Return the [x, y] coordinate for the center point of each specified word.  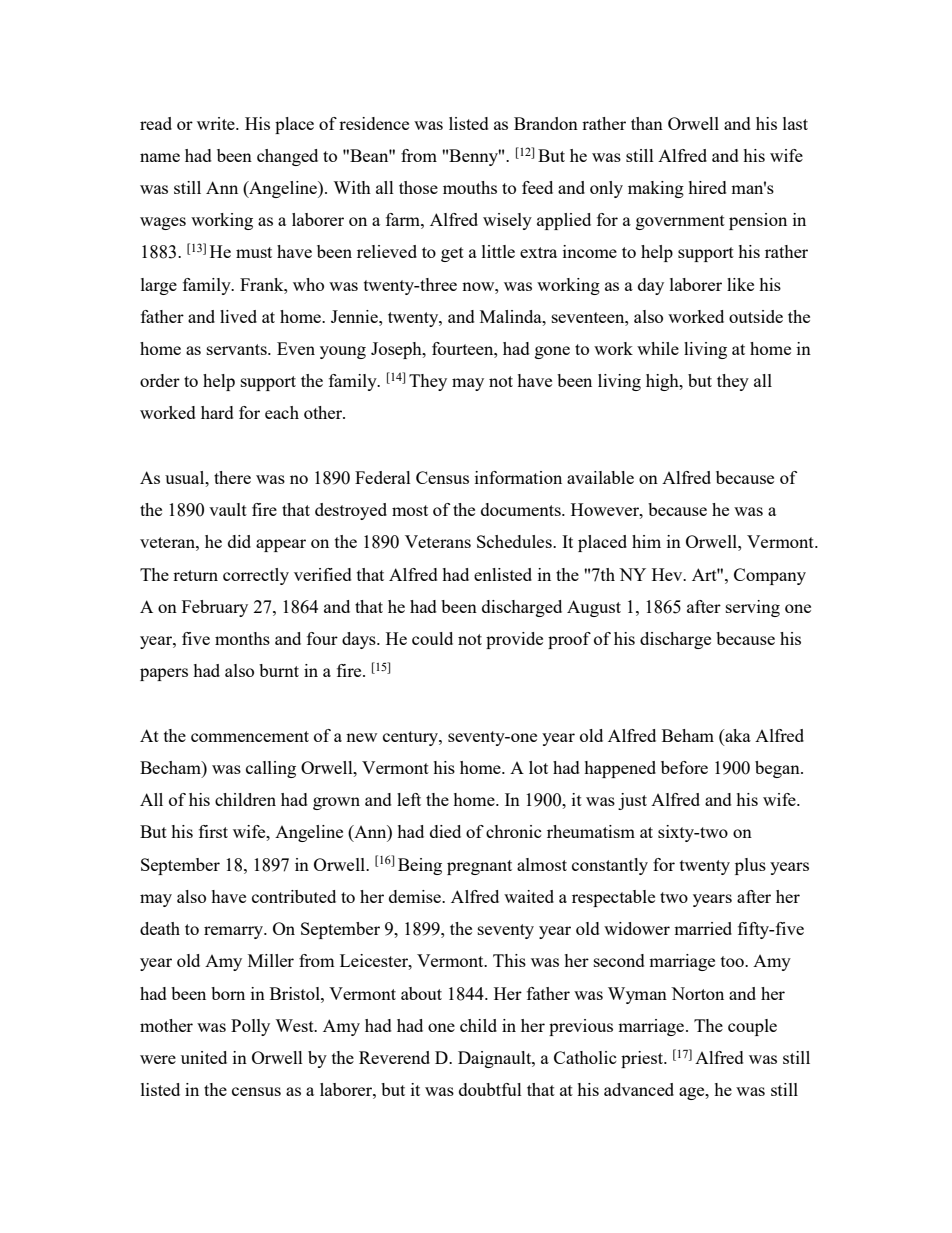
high [663, 382]
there [232, 477]
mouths [470, 187]
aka [737, 735]
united [204, 1057]
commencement [250, 736]
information [518, 477]
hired [707, 187]
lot [538, 767]
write [217, 123]
